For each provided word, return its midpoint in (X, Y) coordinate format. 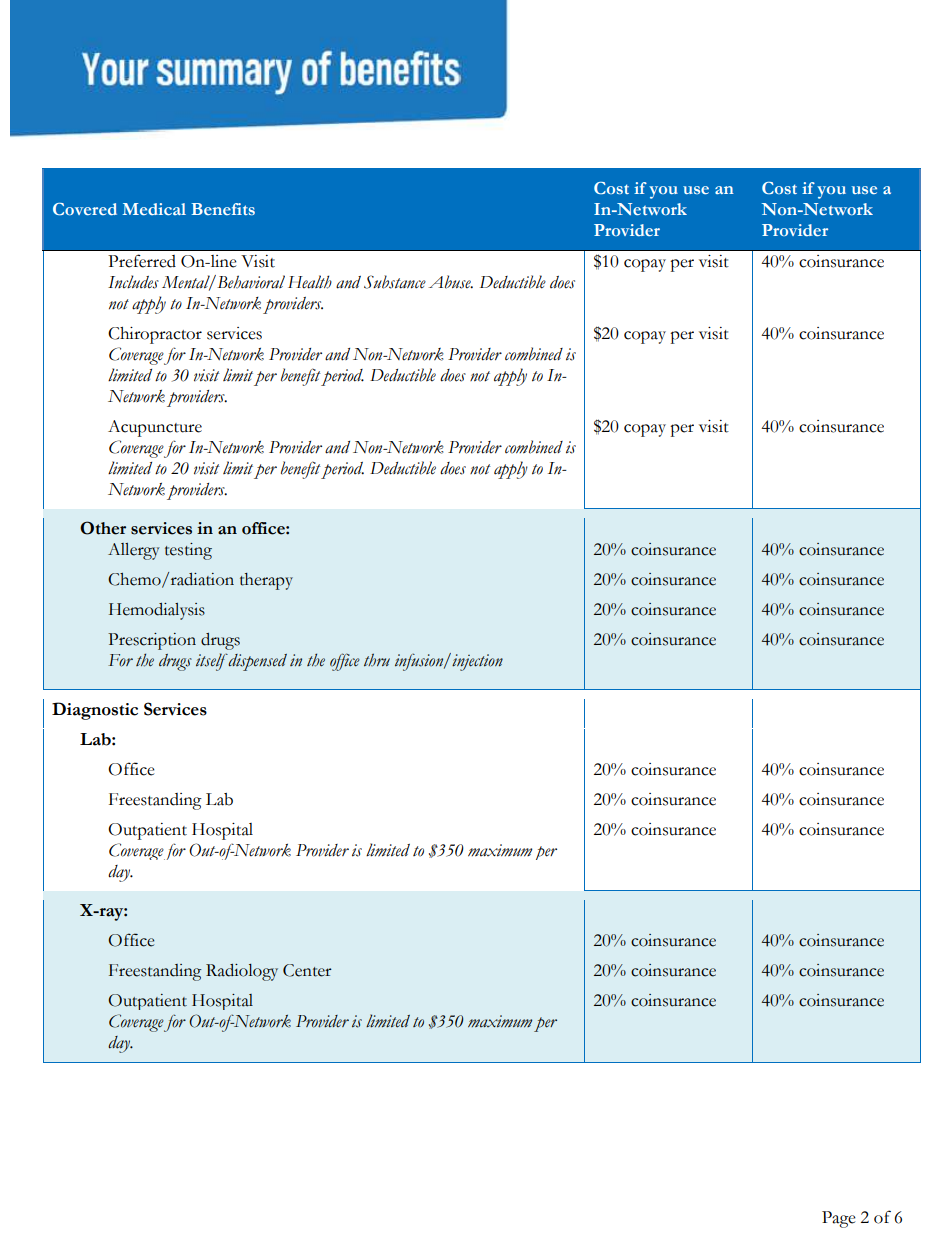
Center (307, 970)
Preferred (142, 261)
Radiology (242, 972)
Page (839, 1219)
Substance (395, 282)
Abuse (450, 282)
